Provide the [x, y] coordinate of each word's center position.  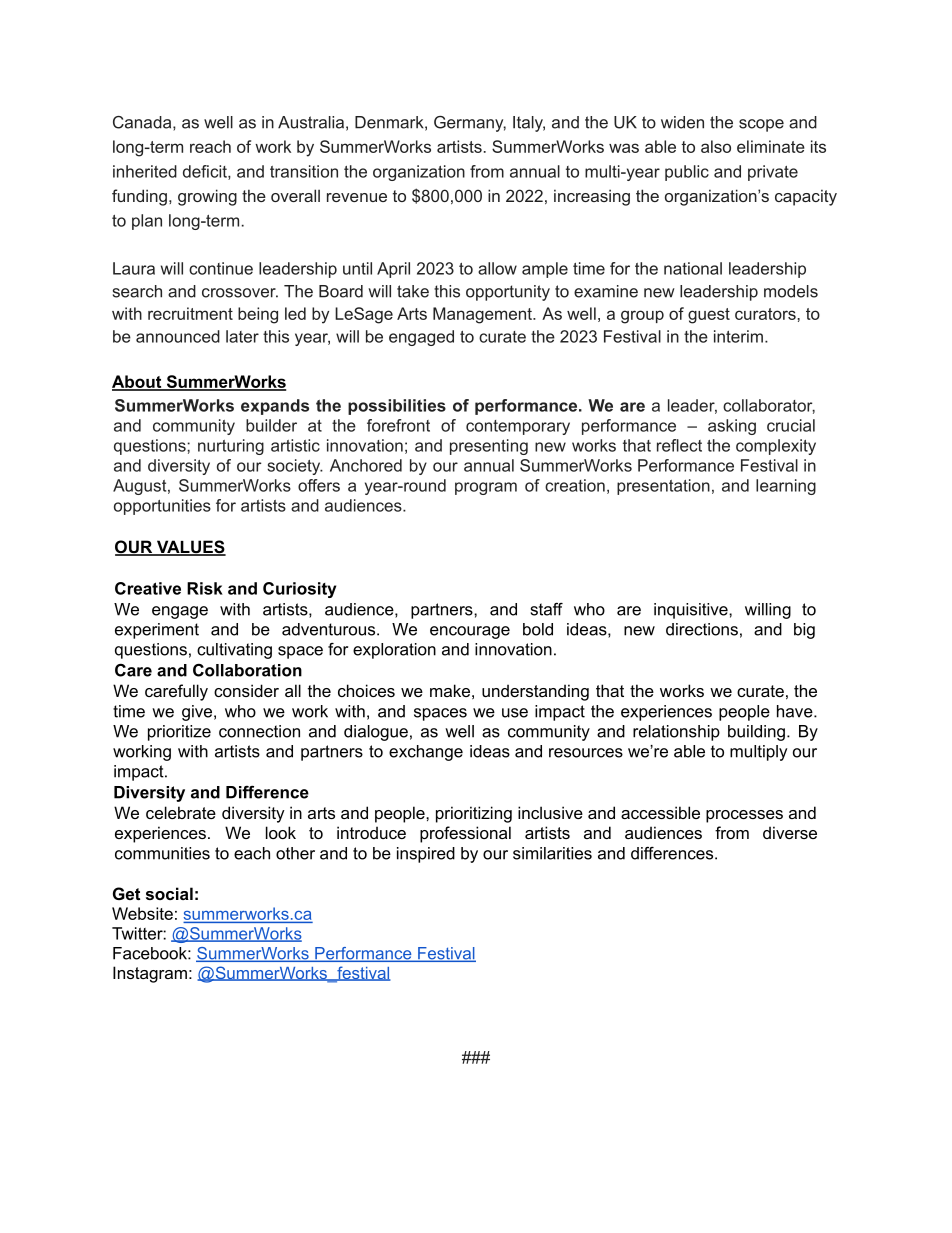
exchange [426, 753]
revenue [357, 197]
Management [483, 315]
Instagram [150, 974]
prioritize [179, 733]
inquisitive [692, 611]
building [756, 733]
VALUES [190, 548]
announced [178, 336]
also [716, 146]
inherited [145, 171]
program [486, 488]
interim [738, 336]
